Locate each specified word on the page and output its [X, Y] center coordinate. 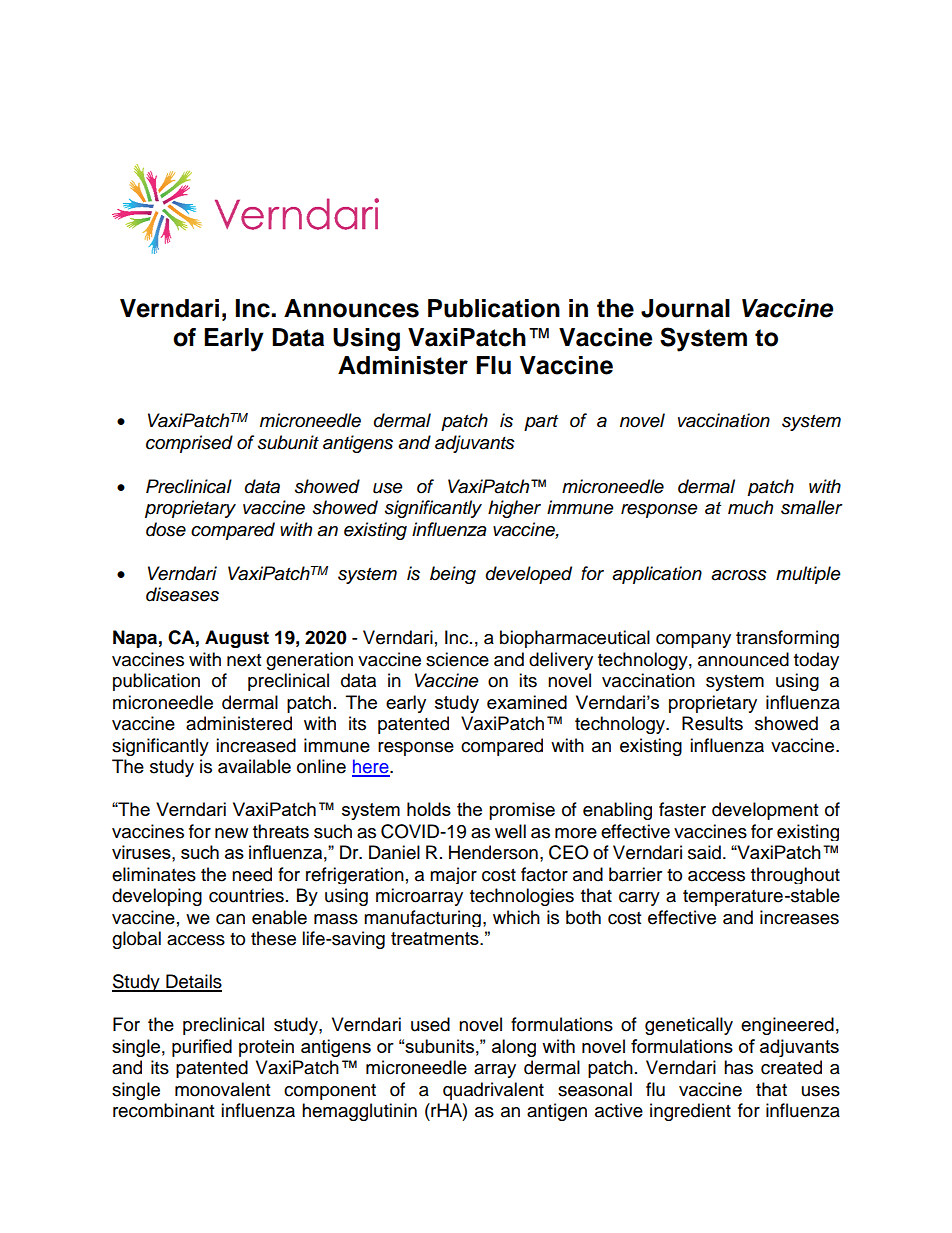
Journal [685, 308]
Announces [351, 308]
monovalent [222, 1089]
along [514, 1048]
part [541, 423]
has [738, 1067]
